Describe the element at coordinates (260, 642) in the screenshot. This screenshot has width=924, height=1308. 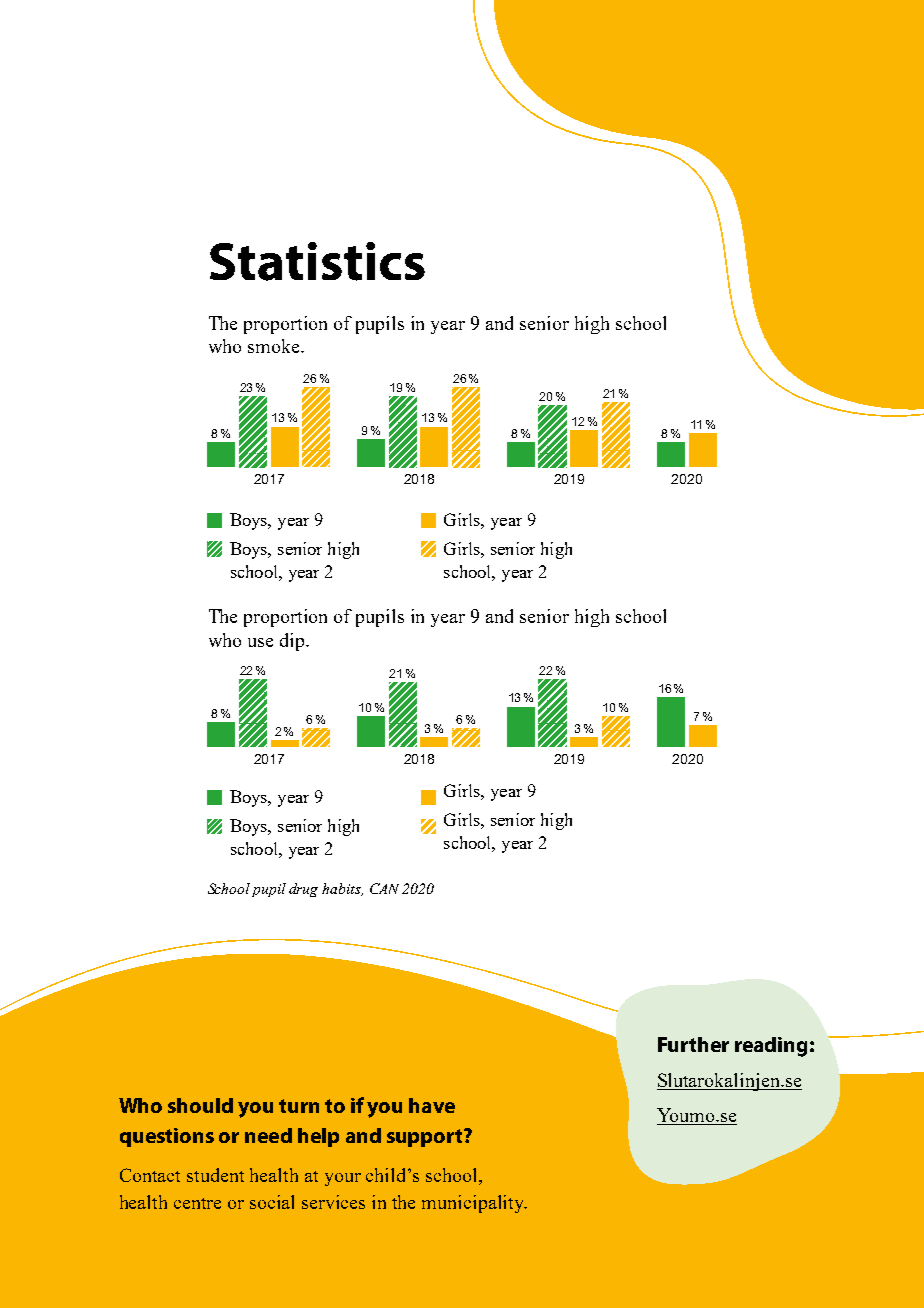
I see `use` at that location.
